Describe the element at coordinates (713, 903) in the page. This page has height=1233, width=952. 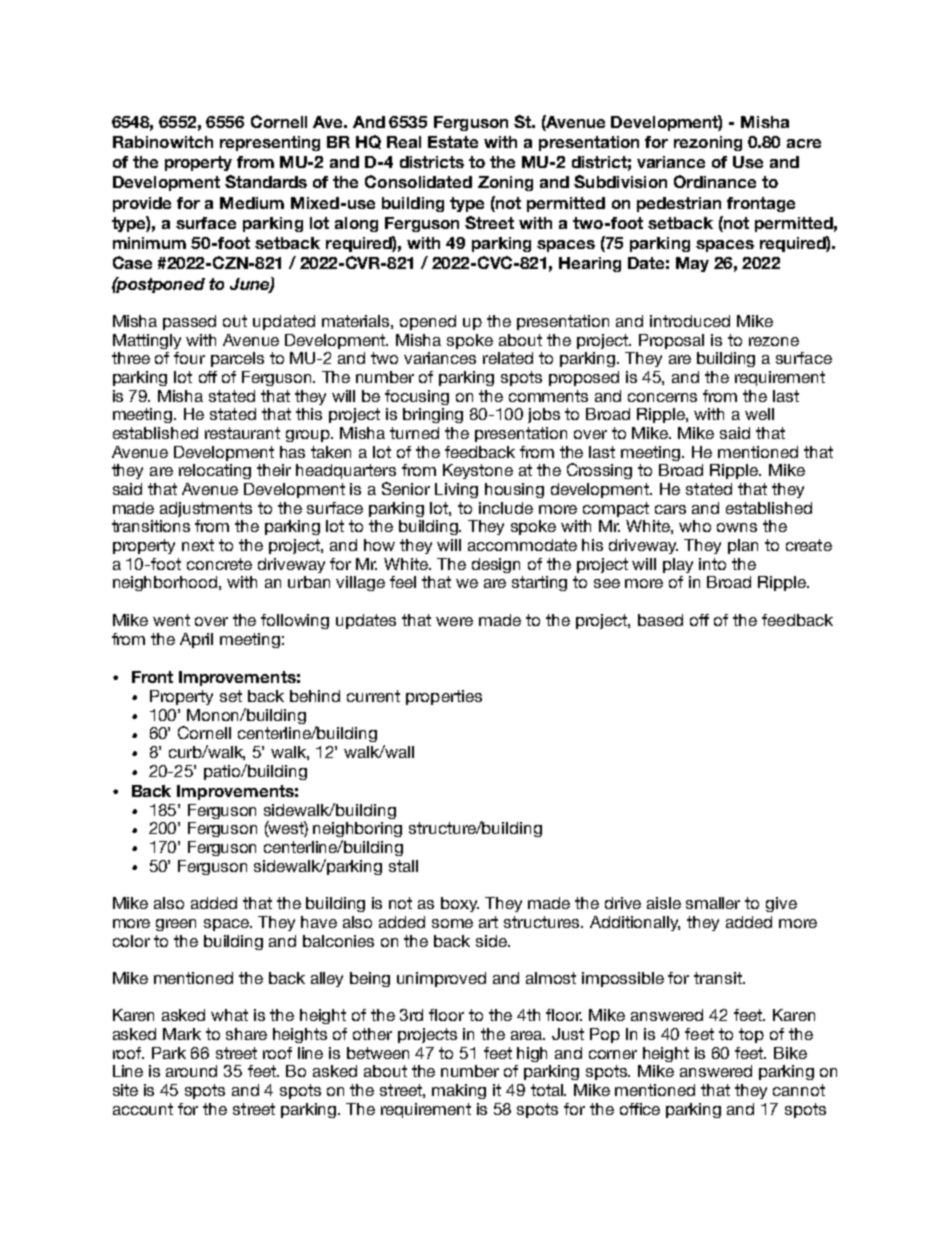
I see `smaller` at that location.
